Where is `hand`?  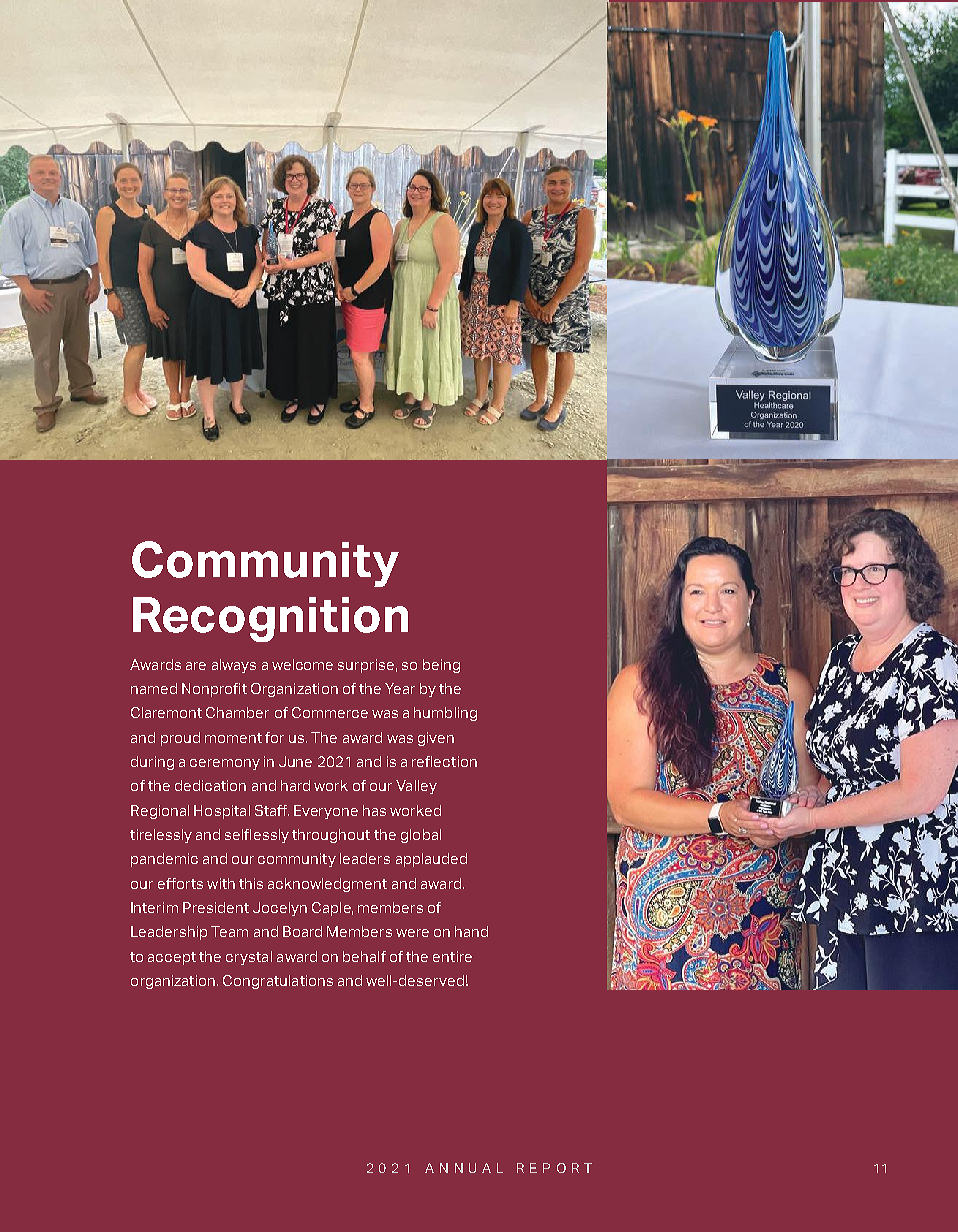 hand is located at coordinates (471, 931).
